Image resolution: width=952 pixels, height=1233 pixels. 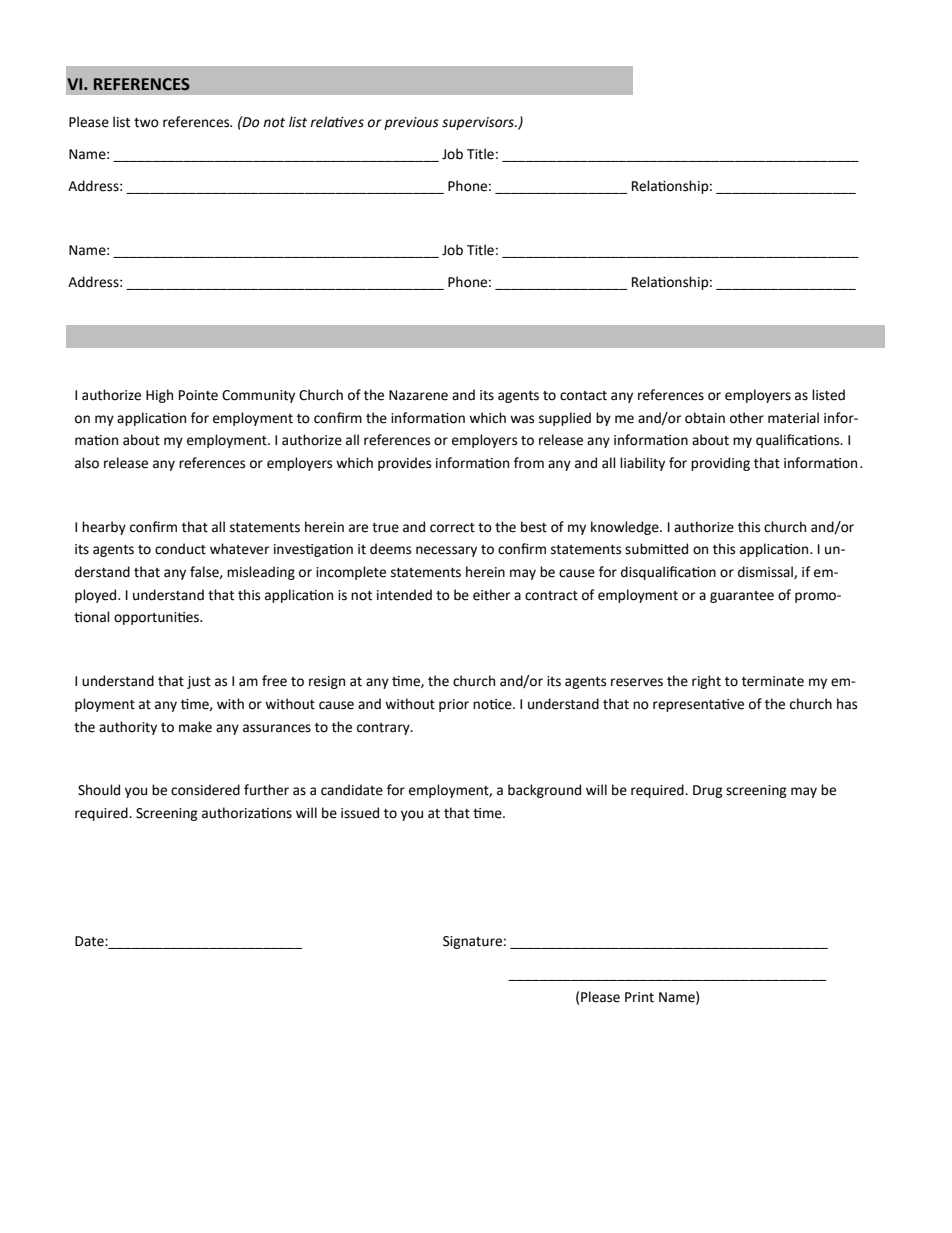 What do you see at coordinates (747, 418) in the page?
I see `other` at bounding box center [747, 418].
